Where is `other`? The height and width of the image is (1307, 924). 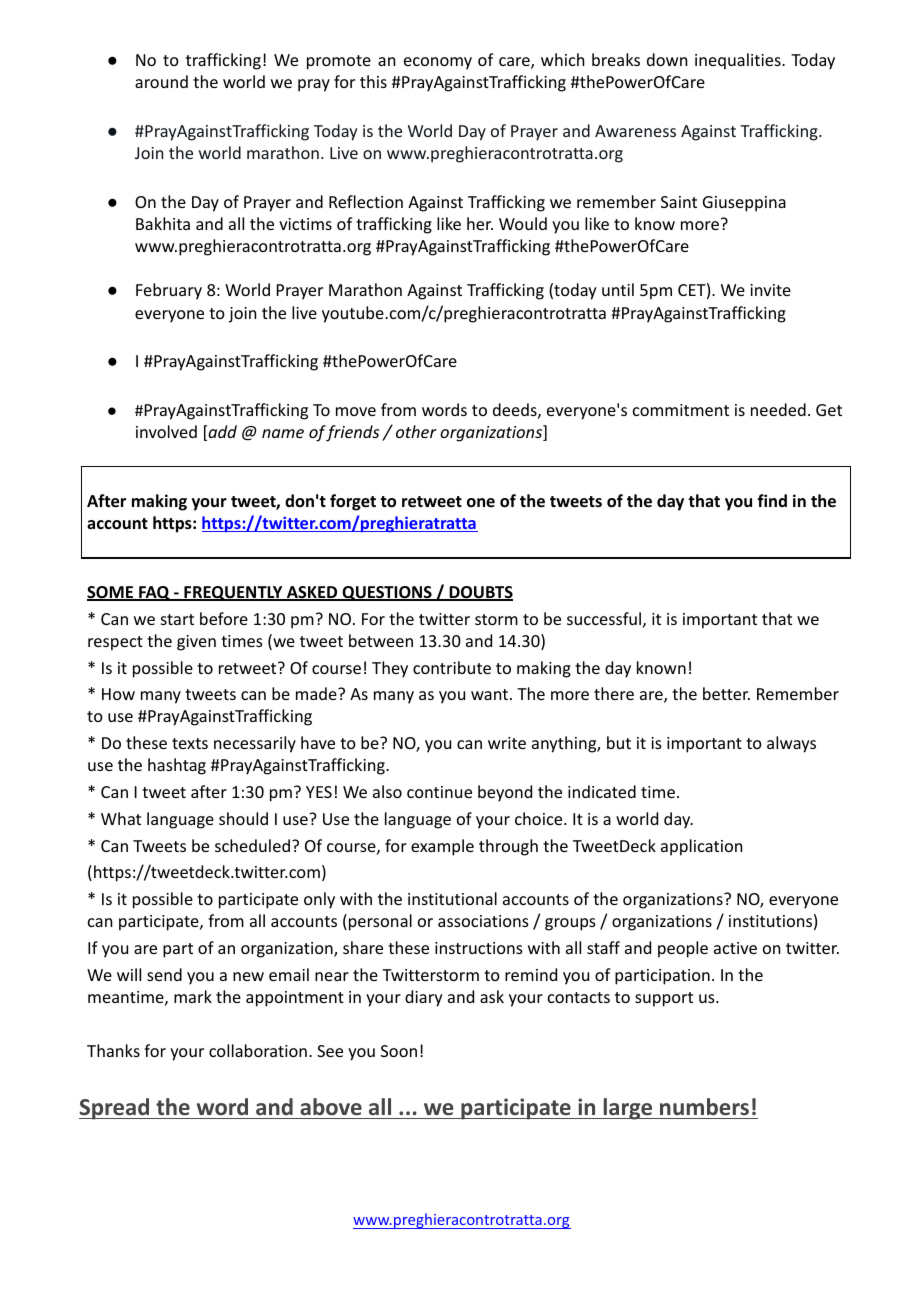
other is located at coordinates (416, 431).
